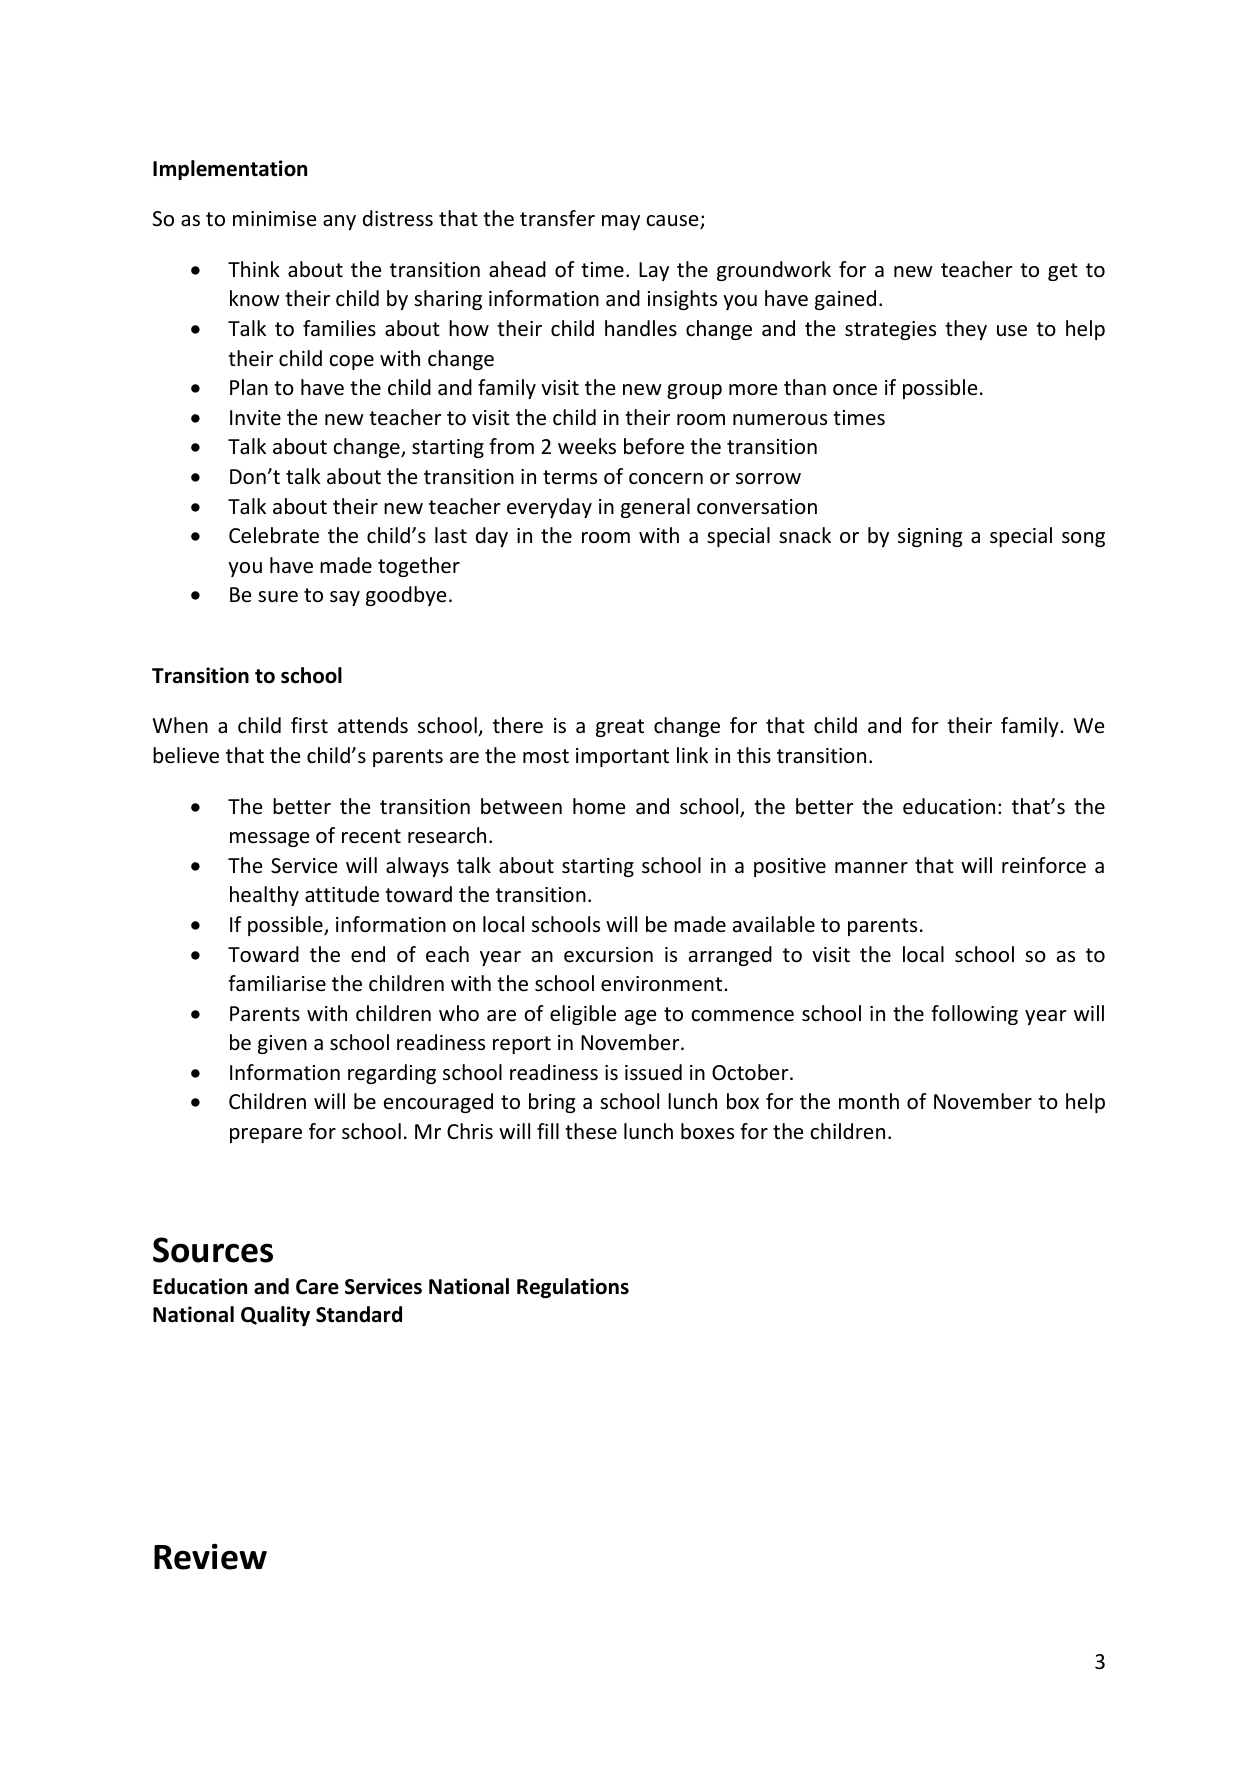 Image resolution: width=1258 pixels, height=1779 pixels. What do you see at coordinates (869, 1101) in the screenshot?
I see `month` at bounding box center [869, 1101].
